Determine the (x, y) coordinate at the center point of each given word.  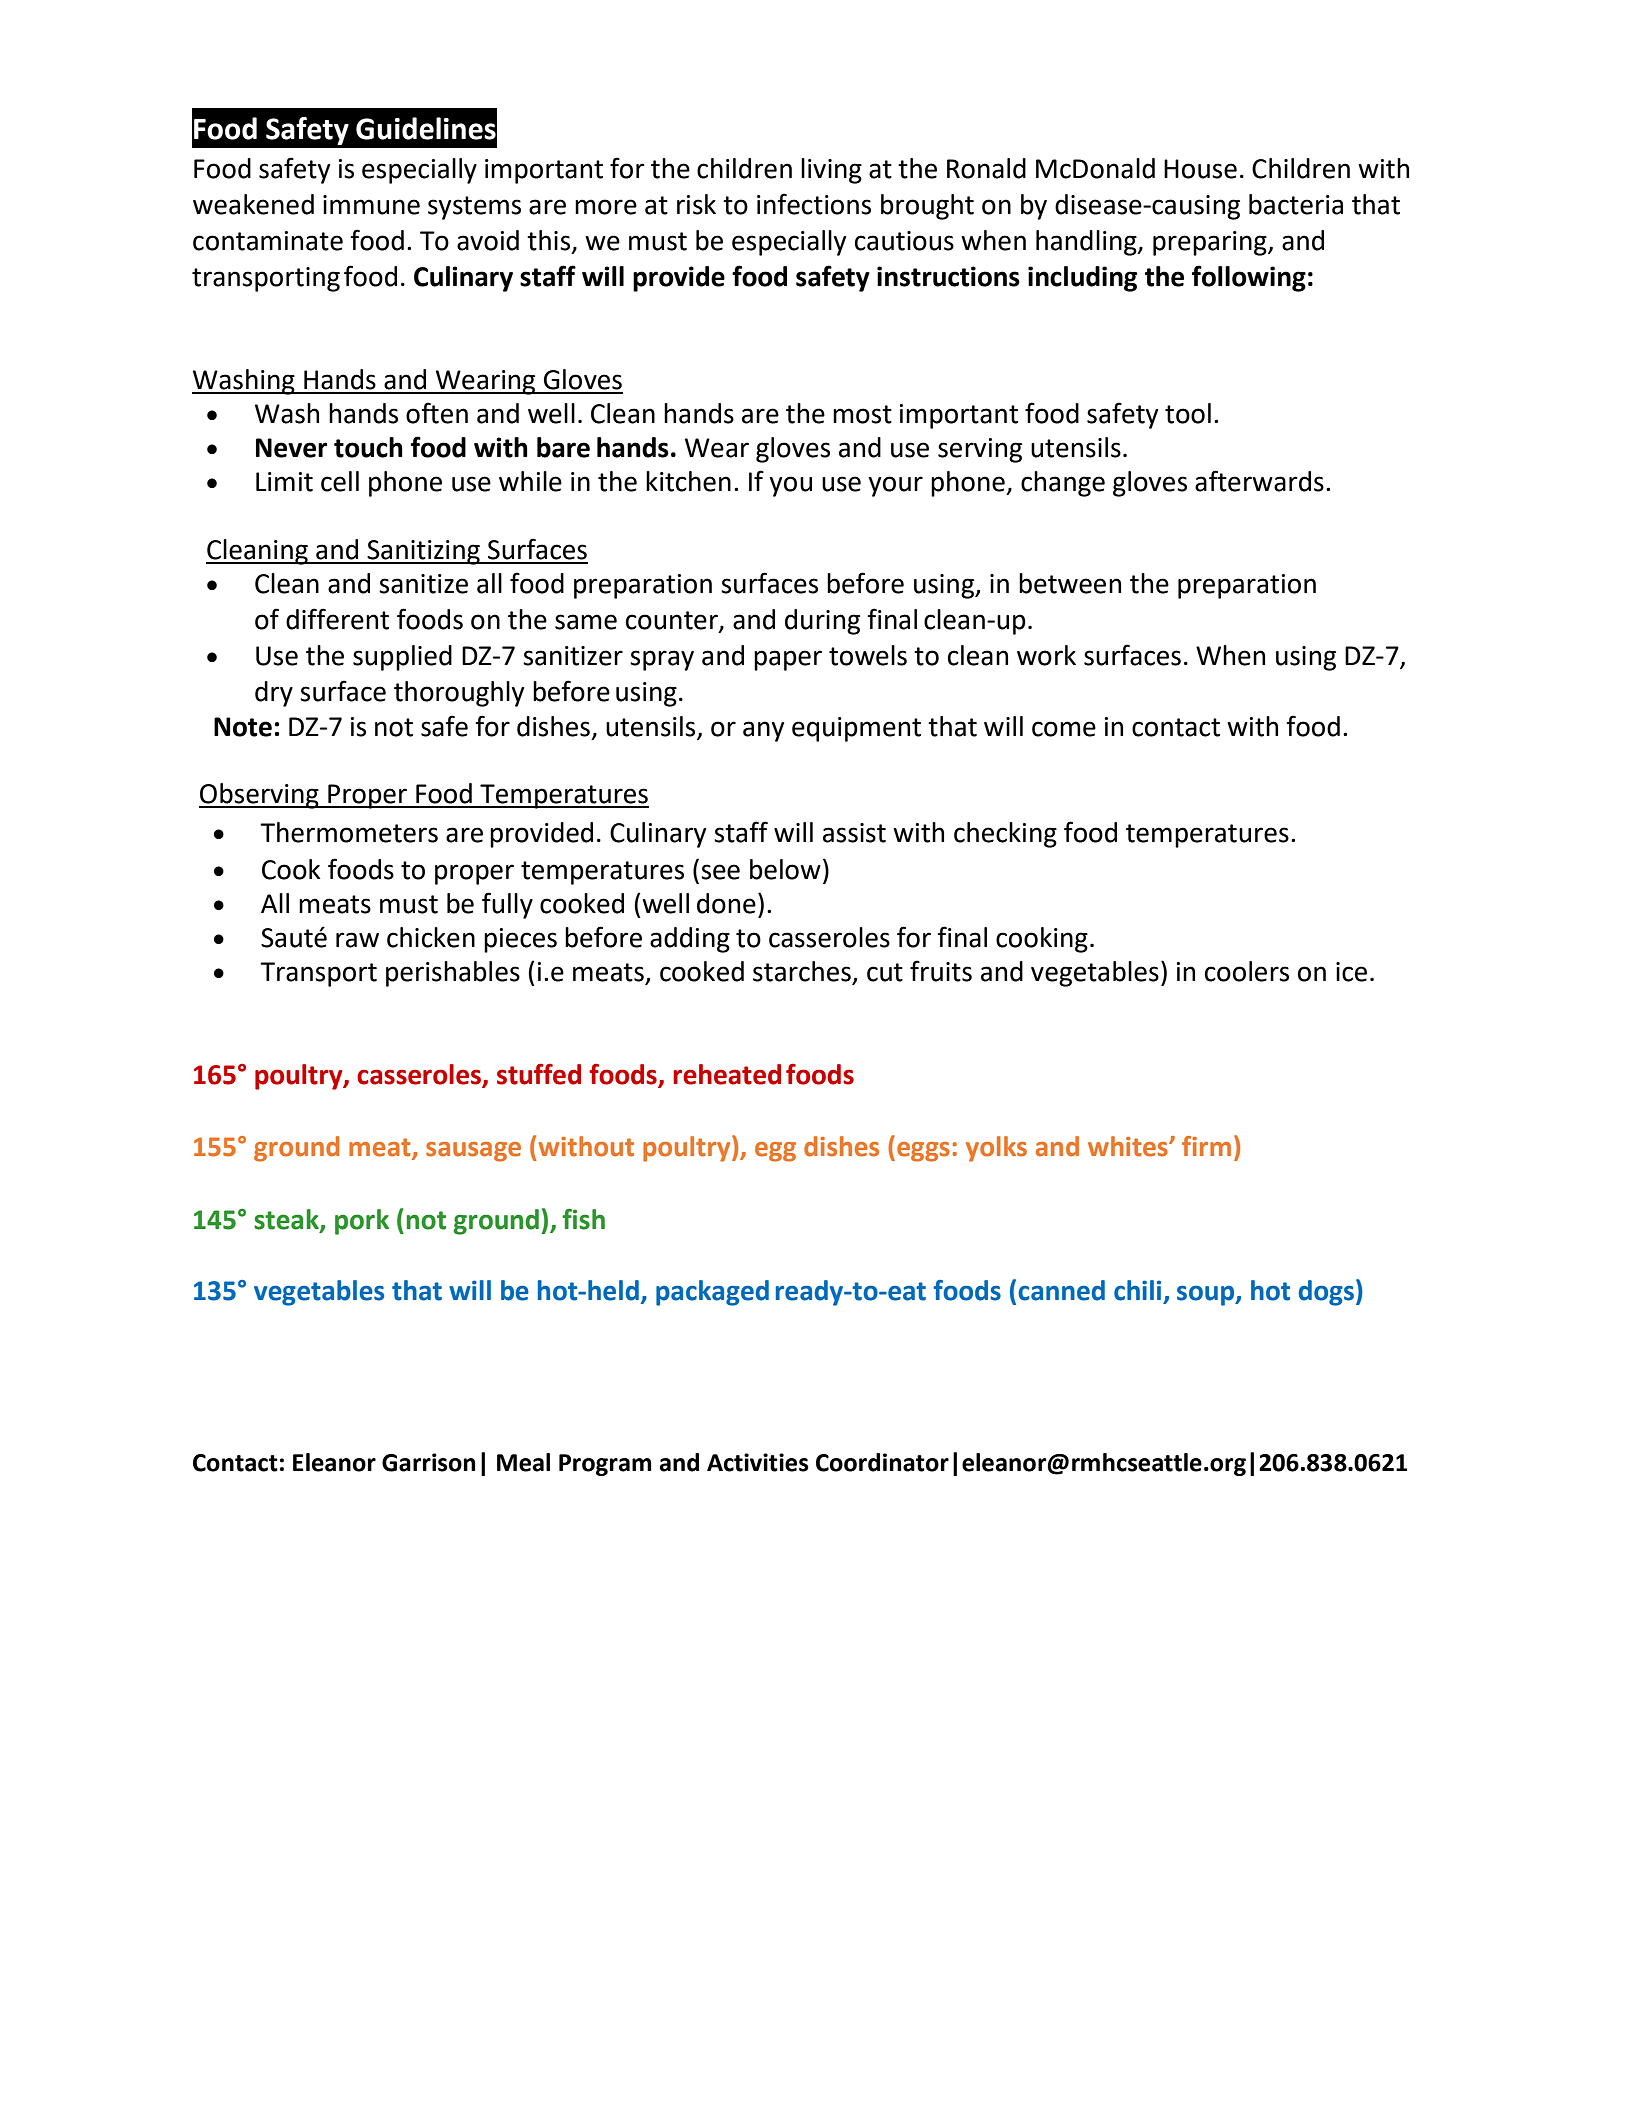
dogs (1326, 1293)
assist (854, 833)
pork (362, 1222)
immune (371, 205)
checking (1005, 835)
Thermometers (349, 832)
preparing (1211, 243)
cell (340, 481)
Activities (758, 1462)
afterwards (1259, 481)
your (896, 486)
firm (1206, 1146)
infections (814, 204)
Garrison (428, 1462)
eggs (923, 1152)
